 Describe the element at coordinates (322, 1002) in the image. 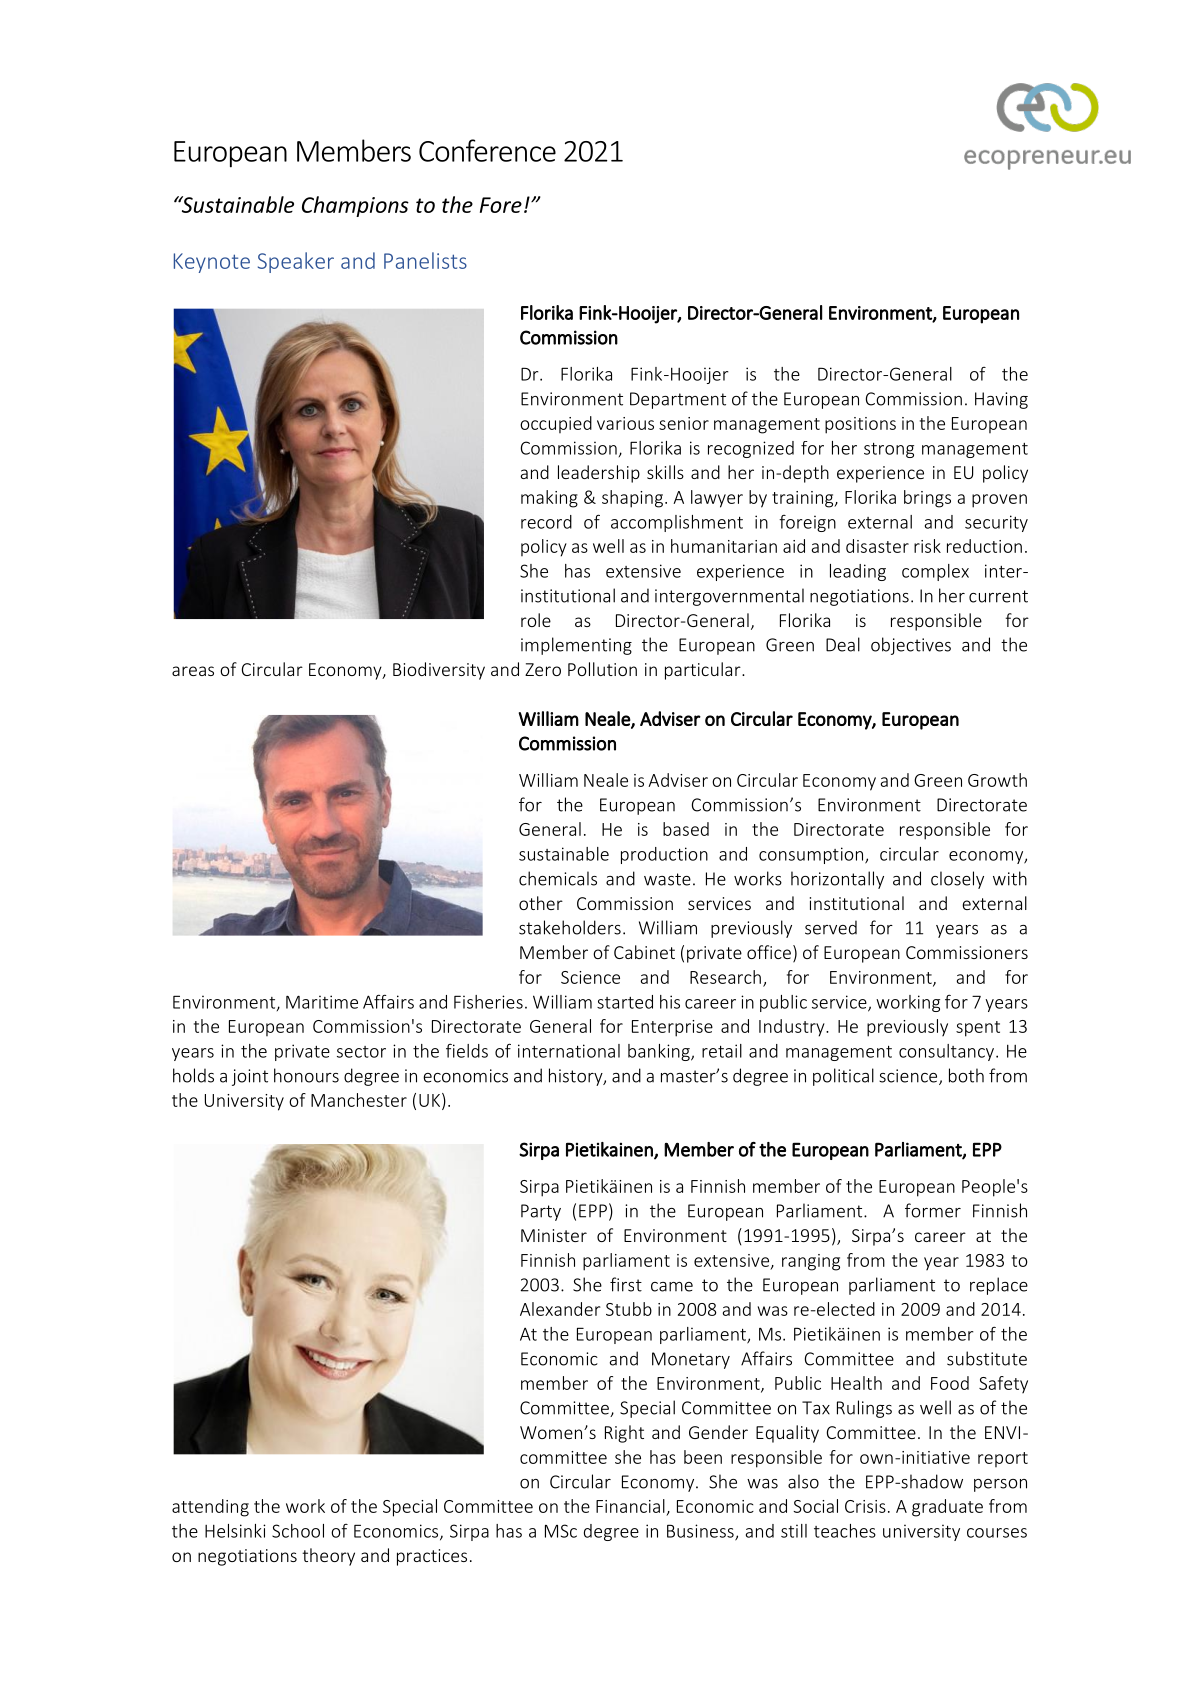

I see `Maritime` at that location.
